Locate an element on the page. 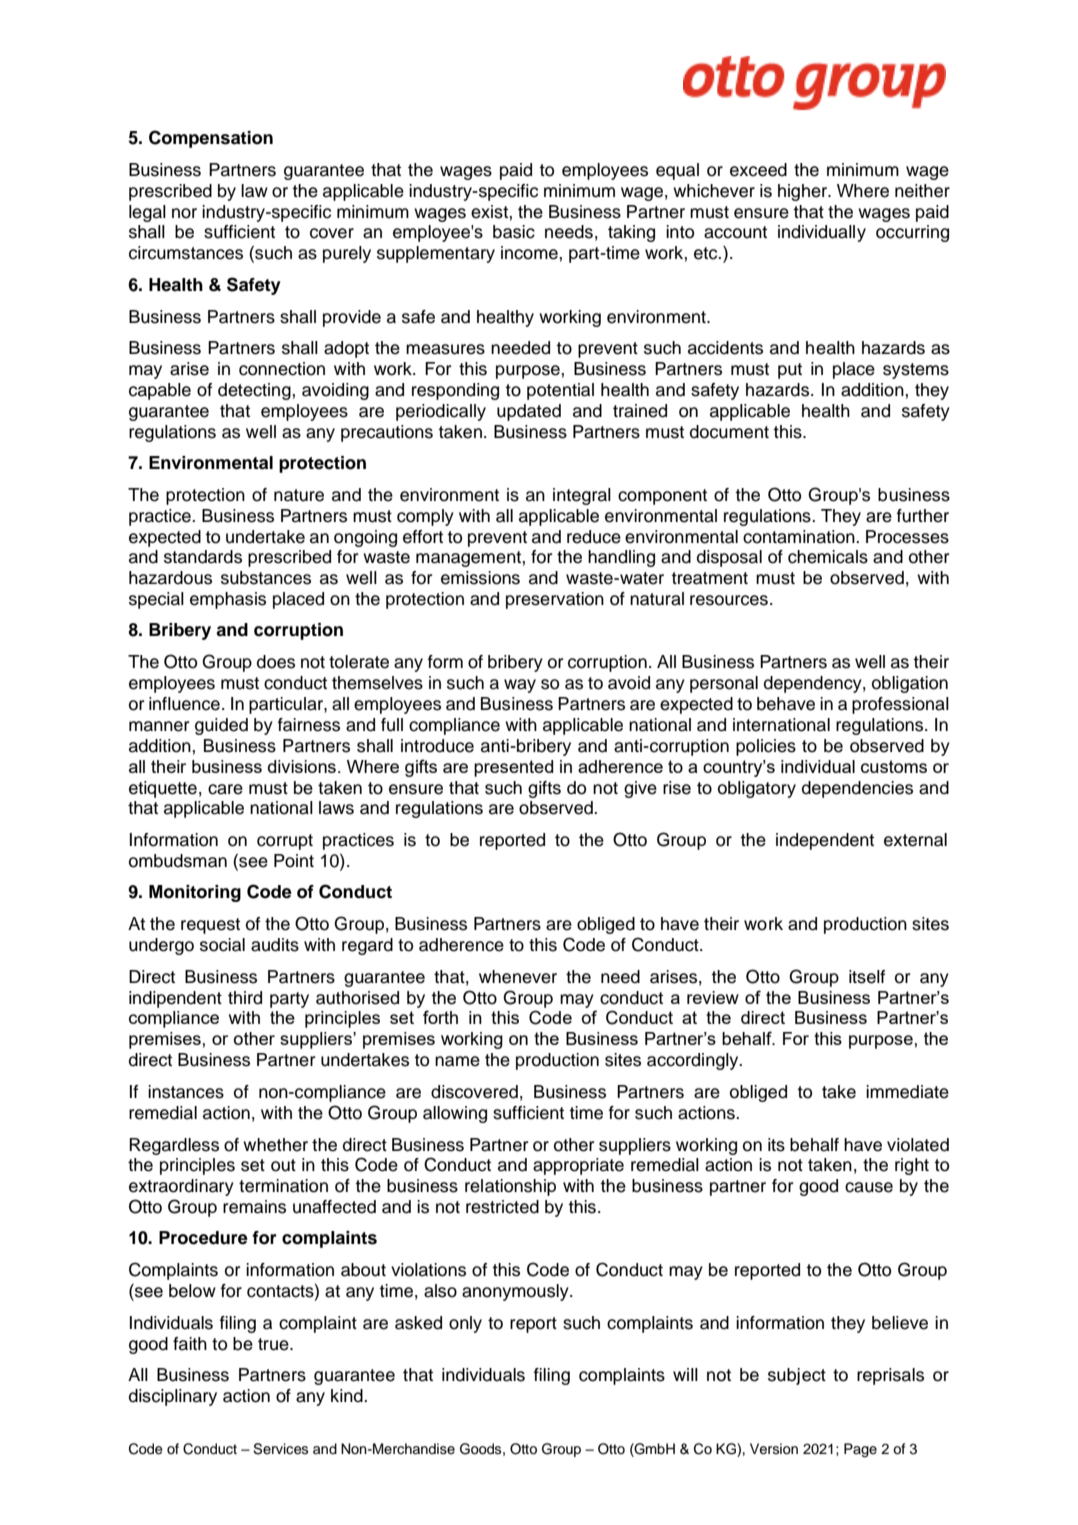  Services is located at coordinates (280, 1449).
